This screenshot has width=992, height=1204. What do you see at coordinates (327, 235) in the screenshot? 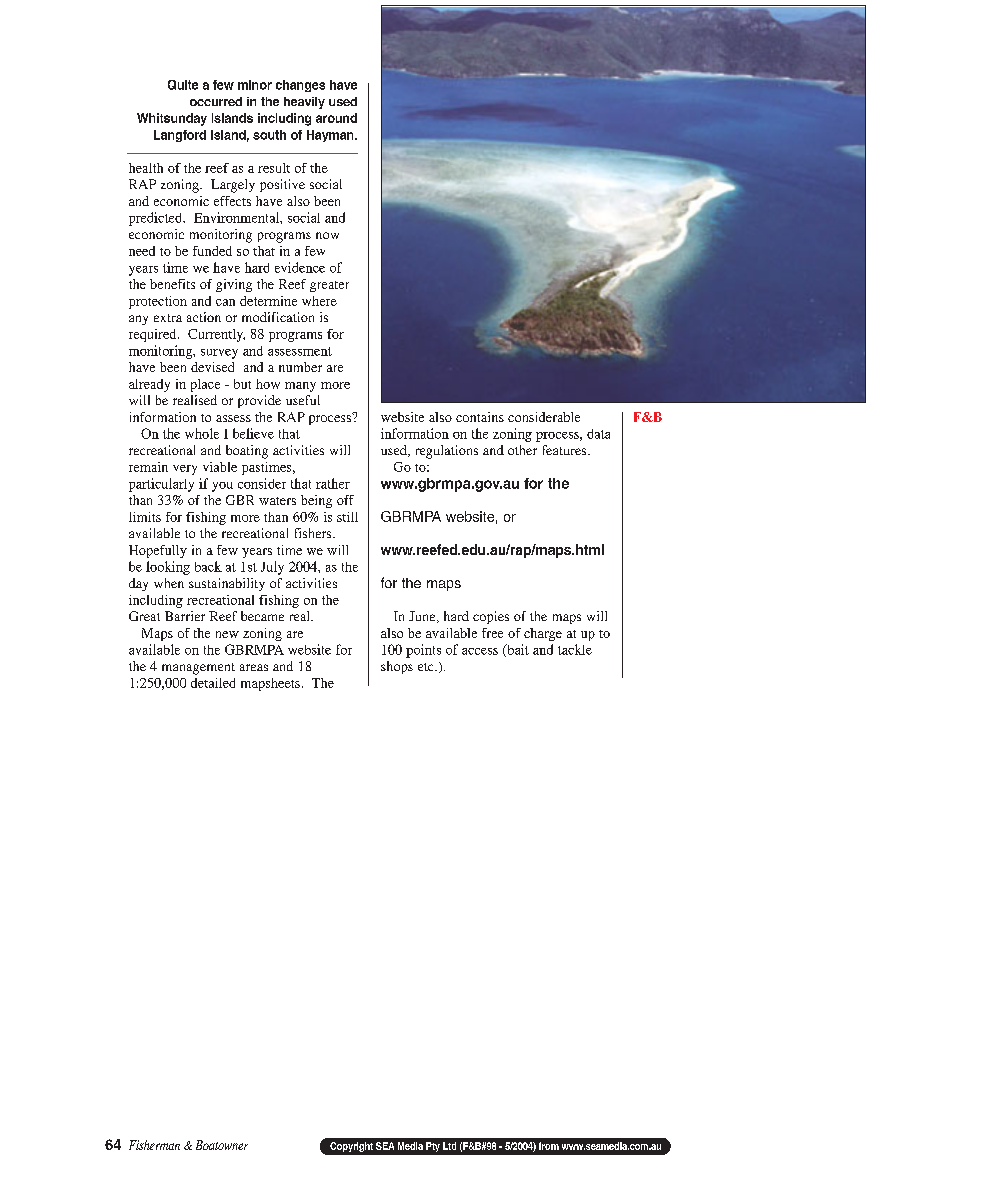
I see `now` at bounding box center [327, 235].
